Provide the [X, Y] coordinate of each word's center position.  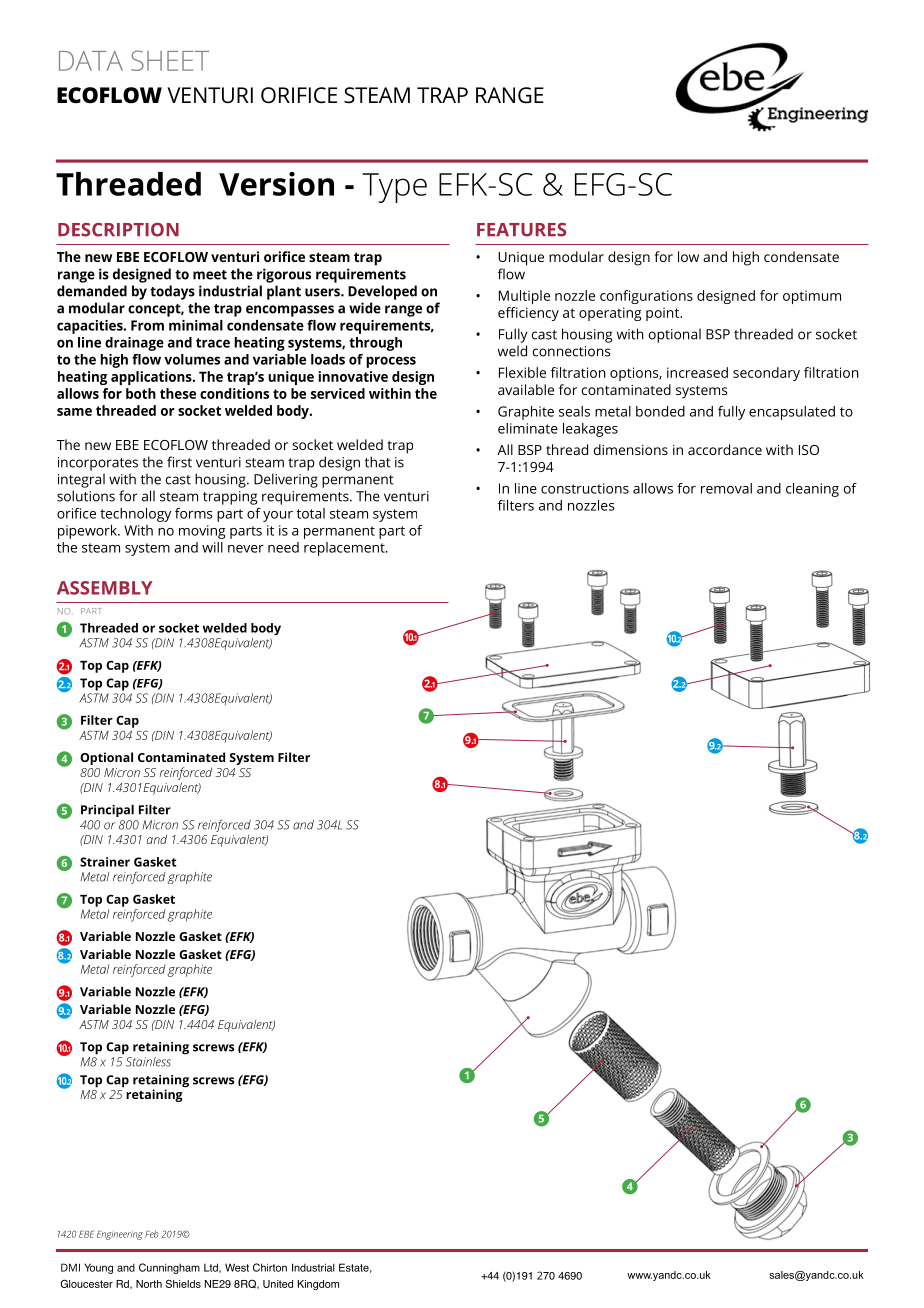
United [278, 1284]
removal [726, 488]
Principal [107, 811]
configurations [646, 297]
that [378, 462]
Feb [152, 1234]
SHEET [170, 60]
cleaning [812, 490]
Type [394, 188]
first [179, 462]
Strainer [105, 862]
